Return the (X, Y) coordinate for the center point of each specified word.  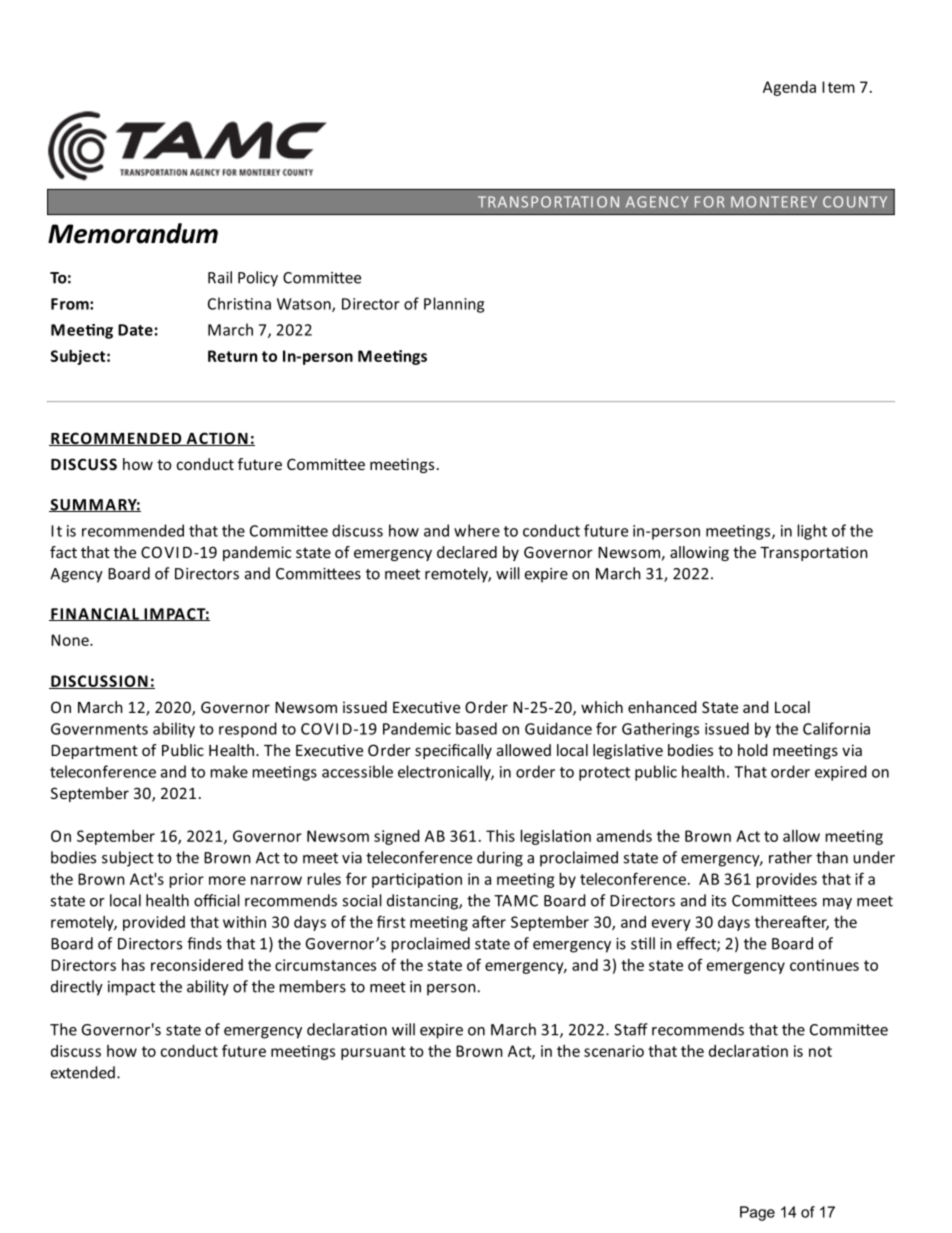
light (812, 532)
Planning (454, 305)
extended (83, 1072)
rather (790, 857)
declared (467, 552)
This (500, 836)
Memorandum (133, 233)
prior (187, 880)
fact (63, 552)
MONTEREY (774, 202)
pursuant (373, 1053)
